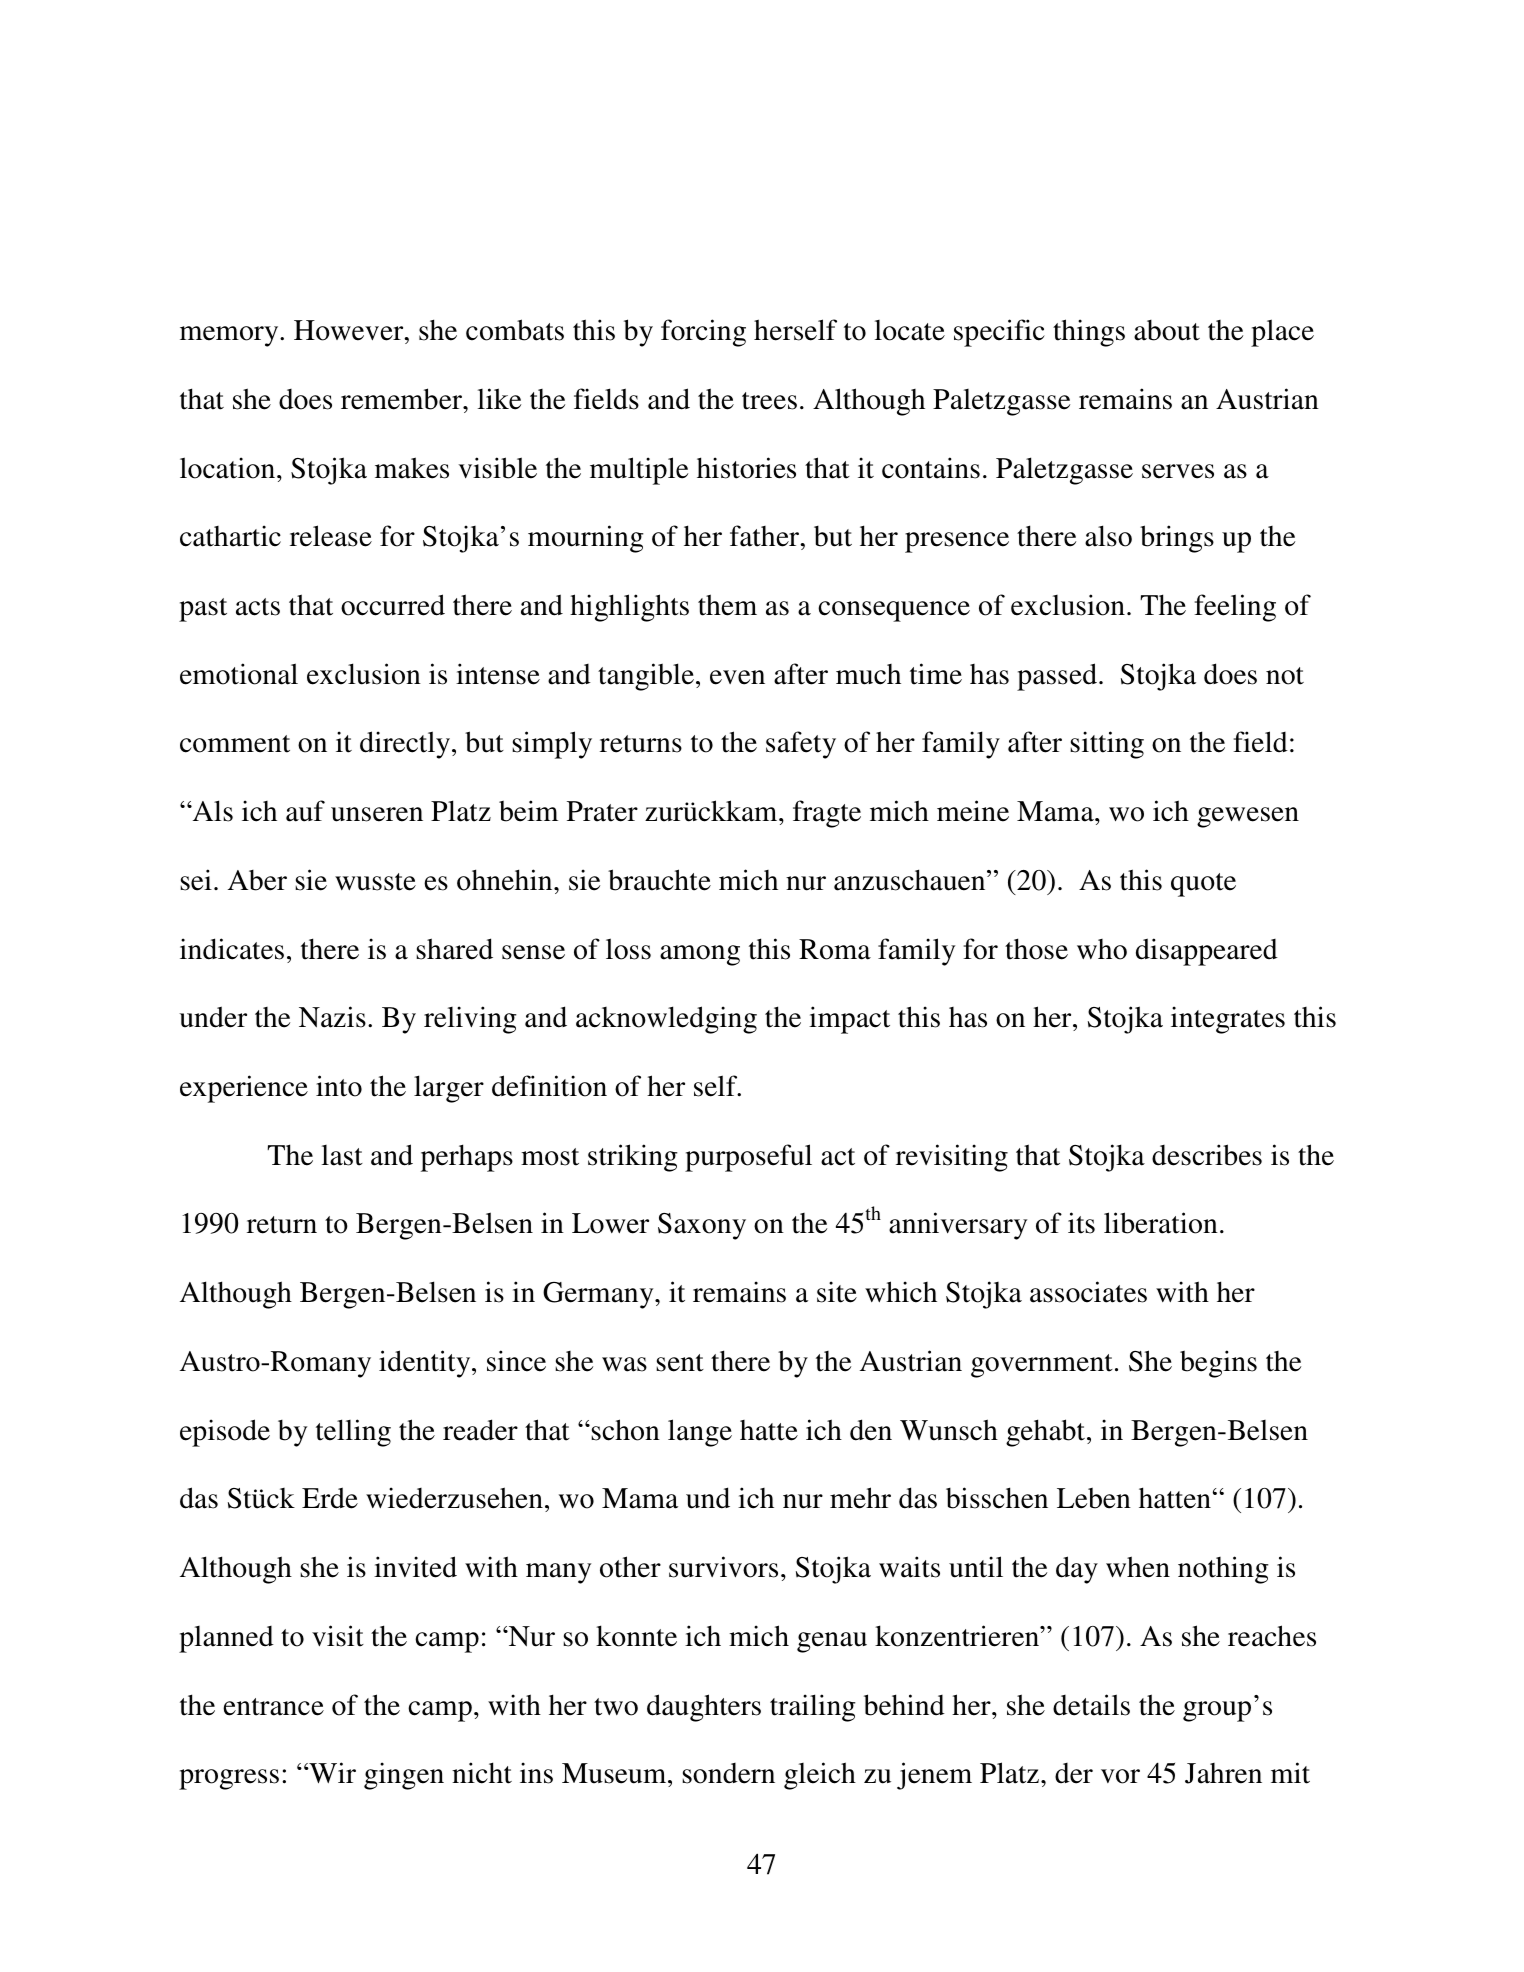  Describe the element at coordinates (737, 677) in the page. I see `even` at that location.
